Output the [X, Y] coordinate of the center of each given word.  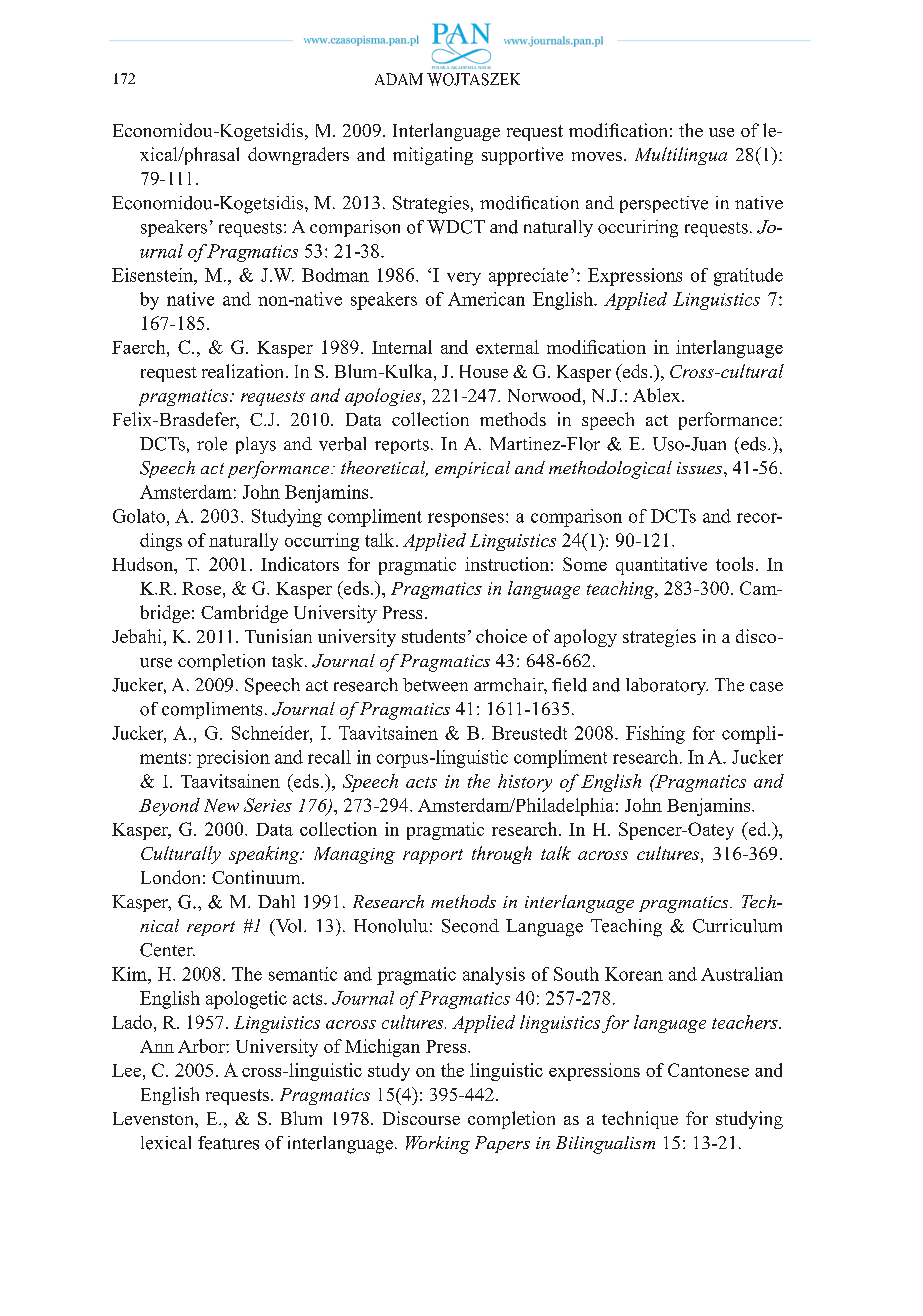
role [212, 444]
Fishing [655, 735]
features [228, 1143]
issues [701, 468]
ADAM [399, 79]
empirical [472, 469]
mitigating [433, 156]
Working [438, 1145]
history [525, 783]
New [221, 805]
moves [597, 156]
